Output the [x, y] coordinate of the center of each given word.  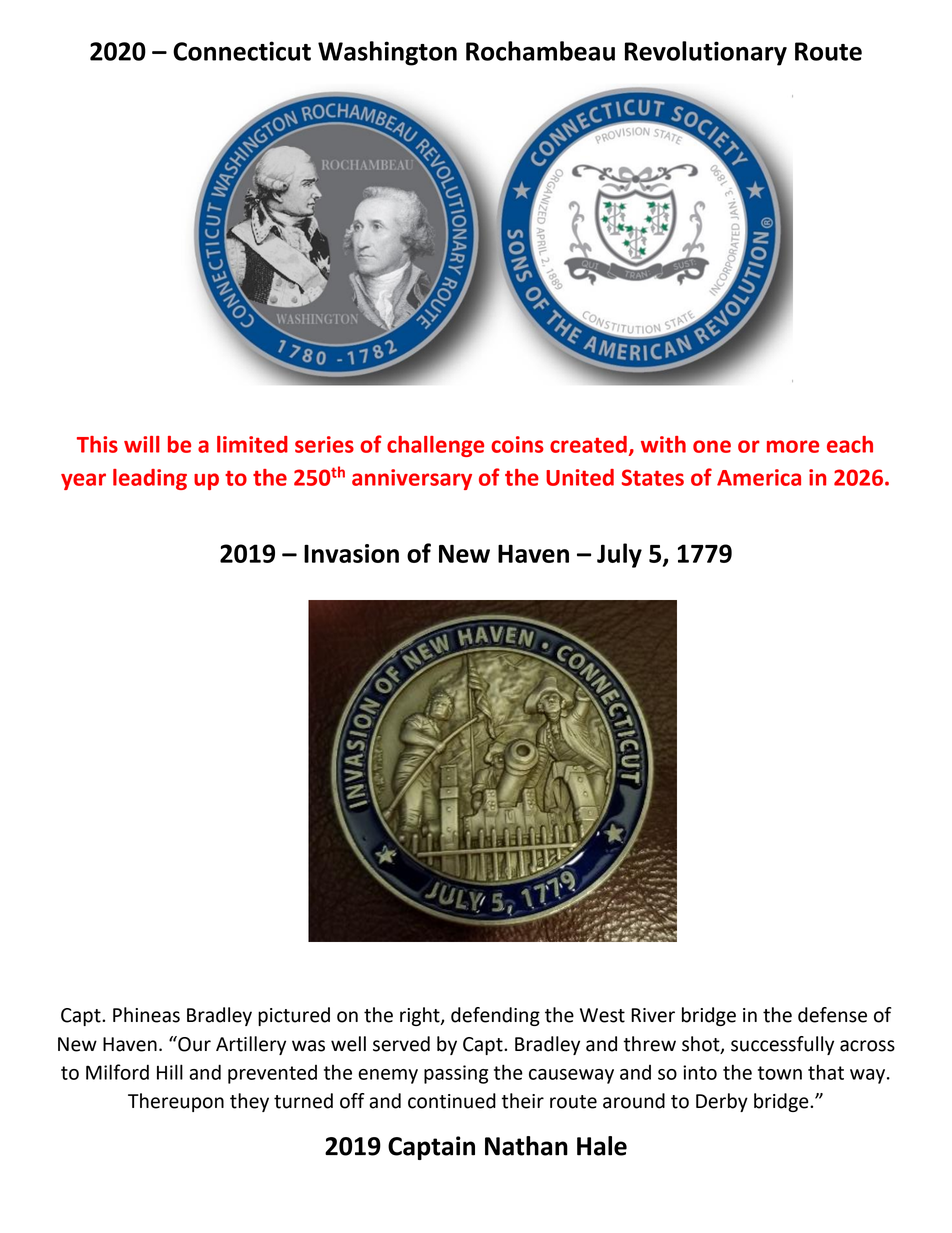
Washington [387, 53]
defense [832, 1015]
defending [495, 1016]
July [619, 555]
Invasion [351, 553]
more [793, 446]
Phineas [146, 1015]
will [142, 444]
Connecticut [242, 51]
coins [517, 444]
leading [150, 479]
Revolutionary [706, 53]
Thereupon [176, 1102]
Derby [722, 1102]
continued [452, 1101]
